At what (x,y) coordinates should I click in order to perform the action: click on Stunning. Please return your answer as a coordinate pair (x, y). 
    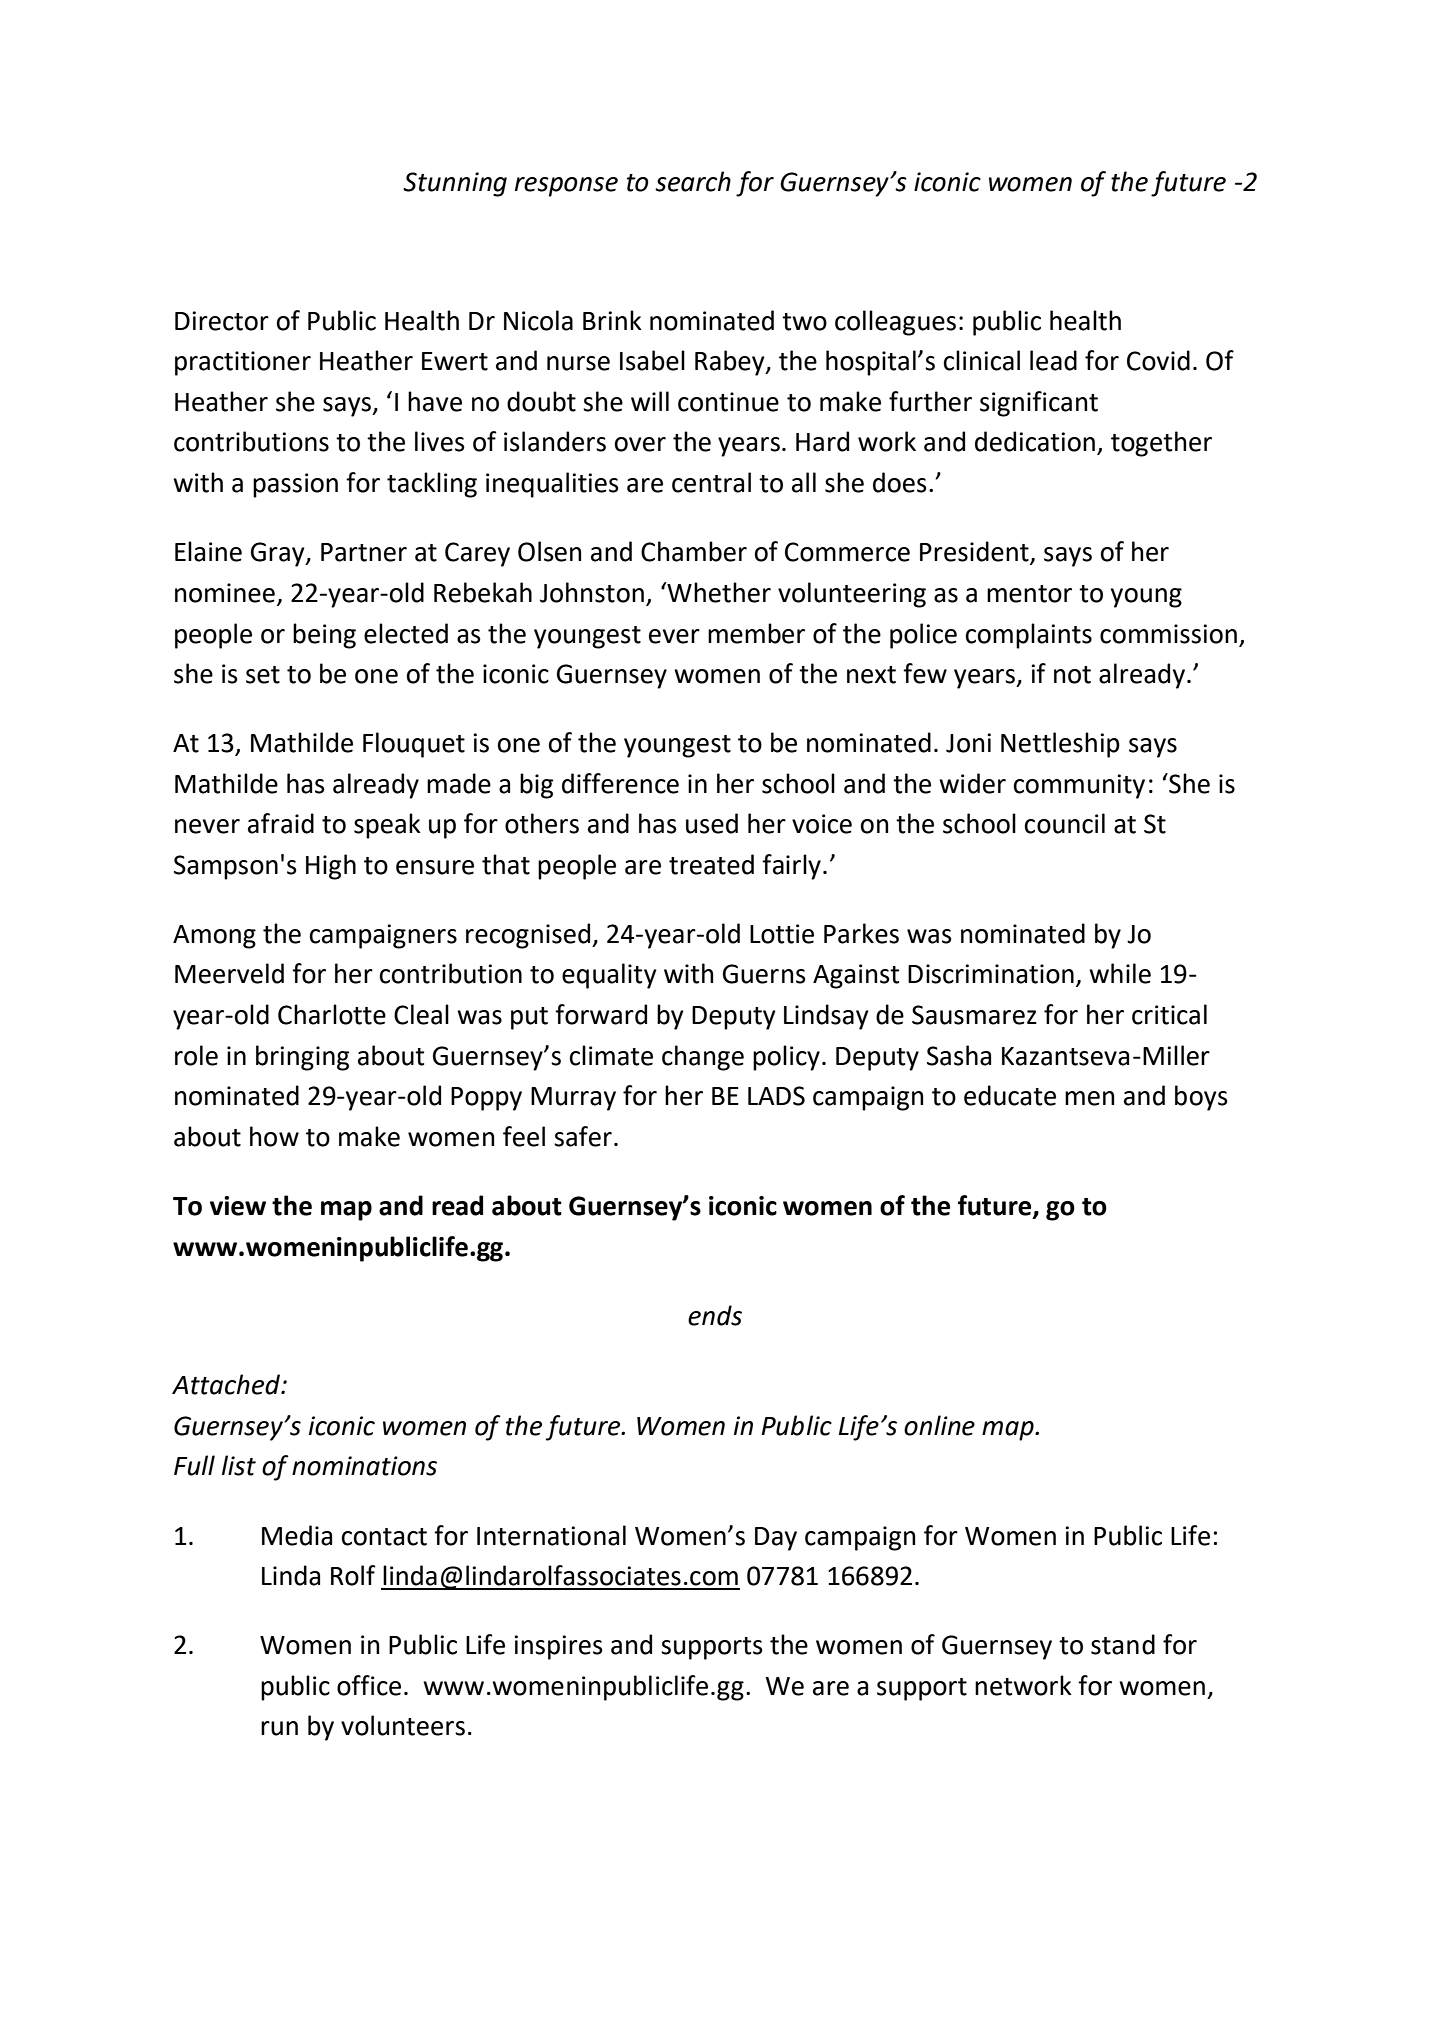
    Looking at the image, I should click on (455, 184).
